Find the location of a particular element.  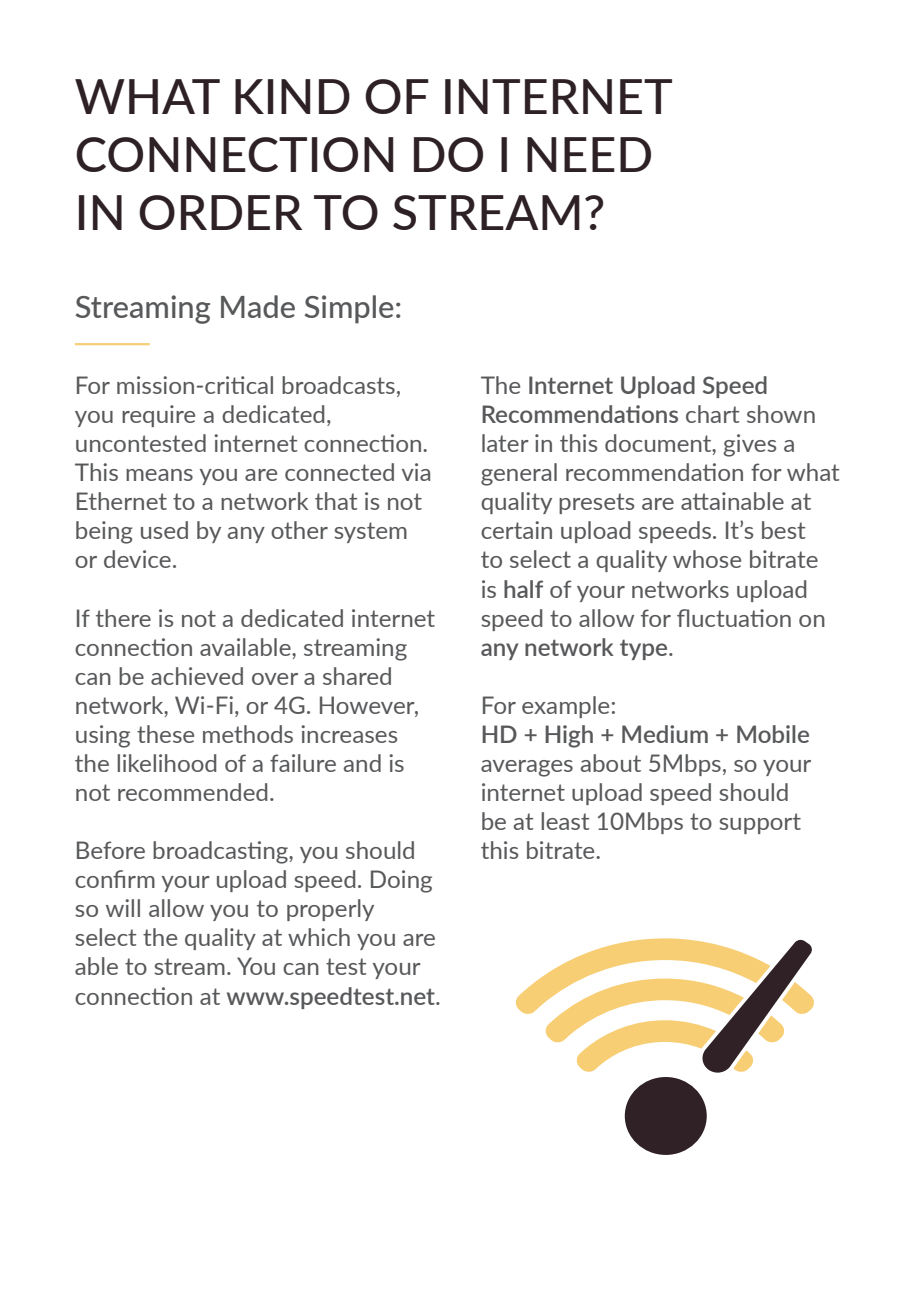

will is located at coordinates (123, 908).
